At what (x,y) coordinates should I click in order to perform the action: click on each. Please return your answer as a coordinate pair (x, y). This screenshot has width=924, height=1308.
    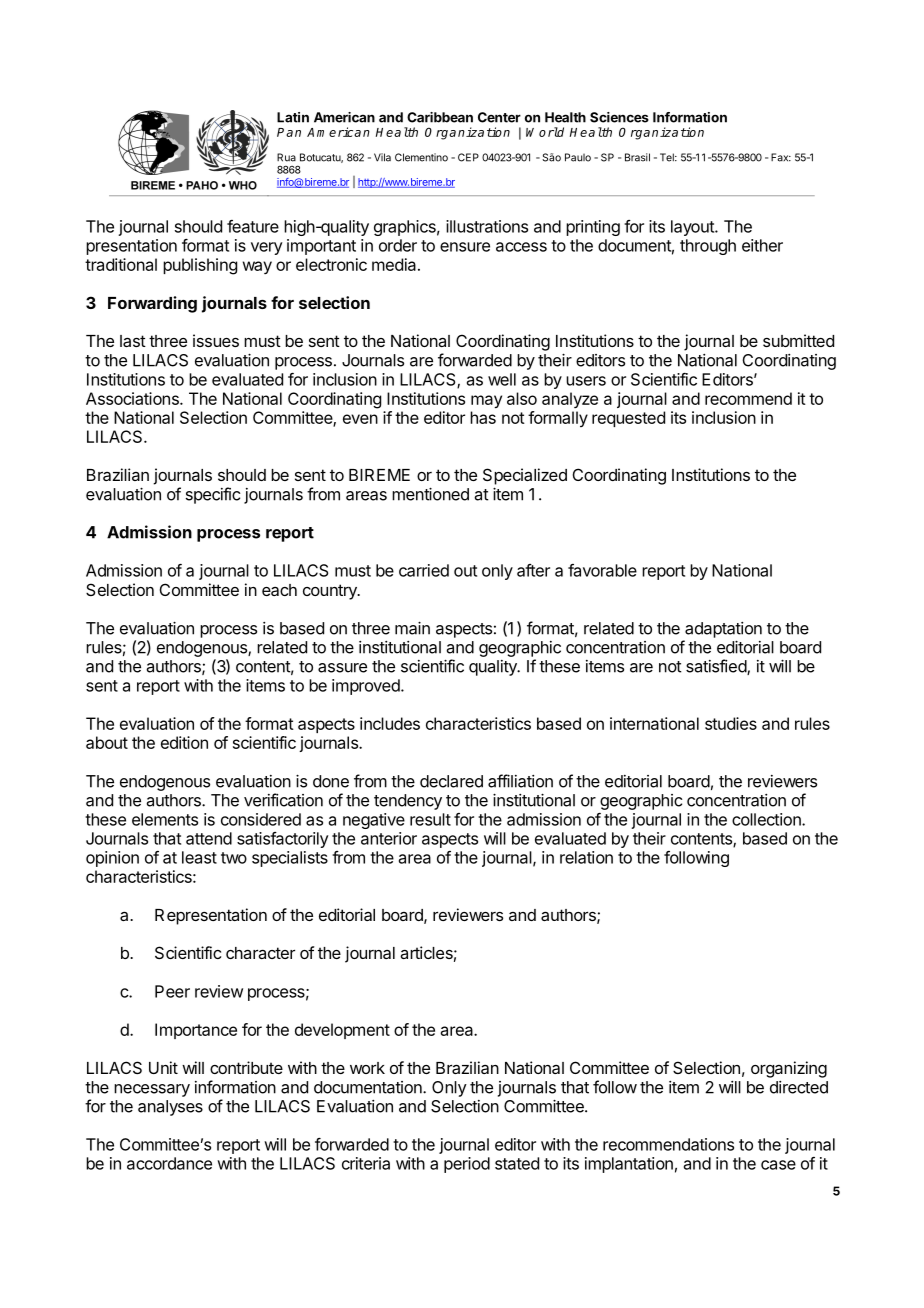
    Looking at the image, I should click on (279, 590).
